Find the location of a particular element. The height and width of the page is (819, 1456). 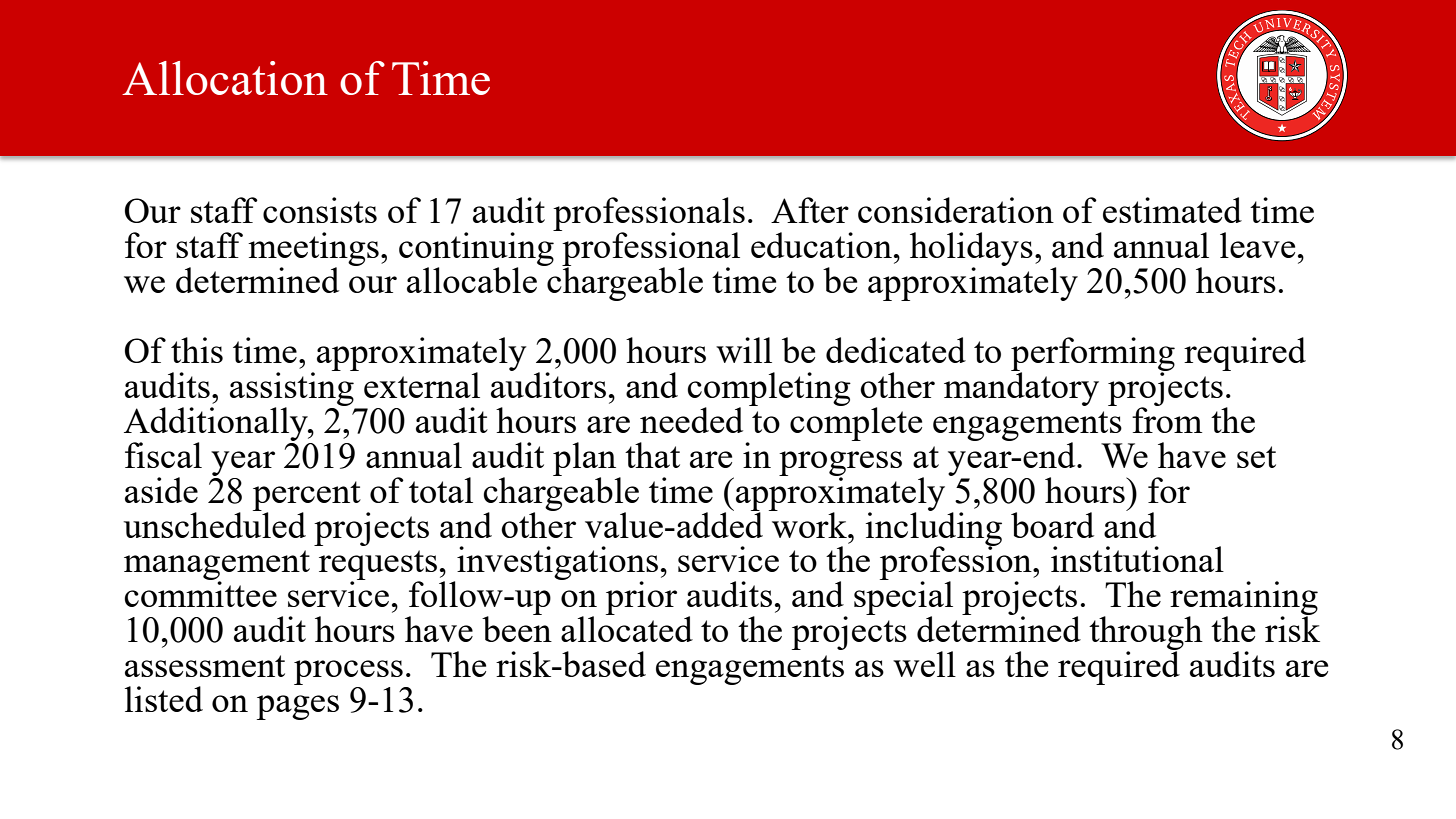

allocated is located at coordinates (627, 629).
